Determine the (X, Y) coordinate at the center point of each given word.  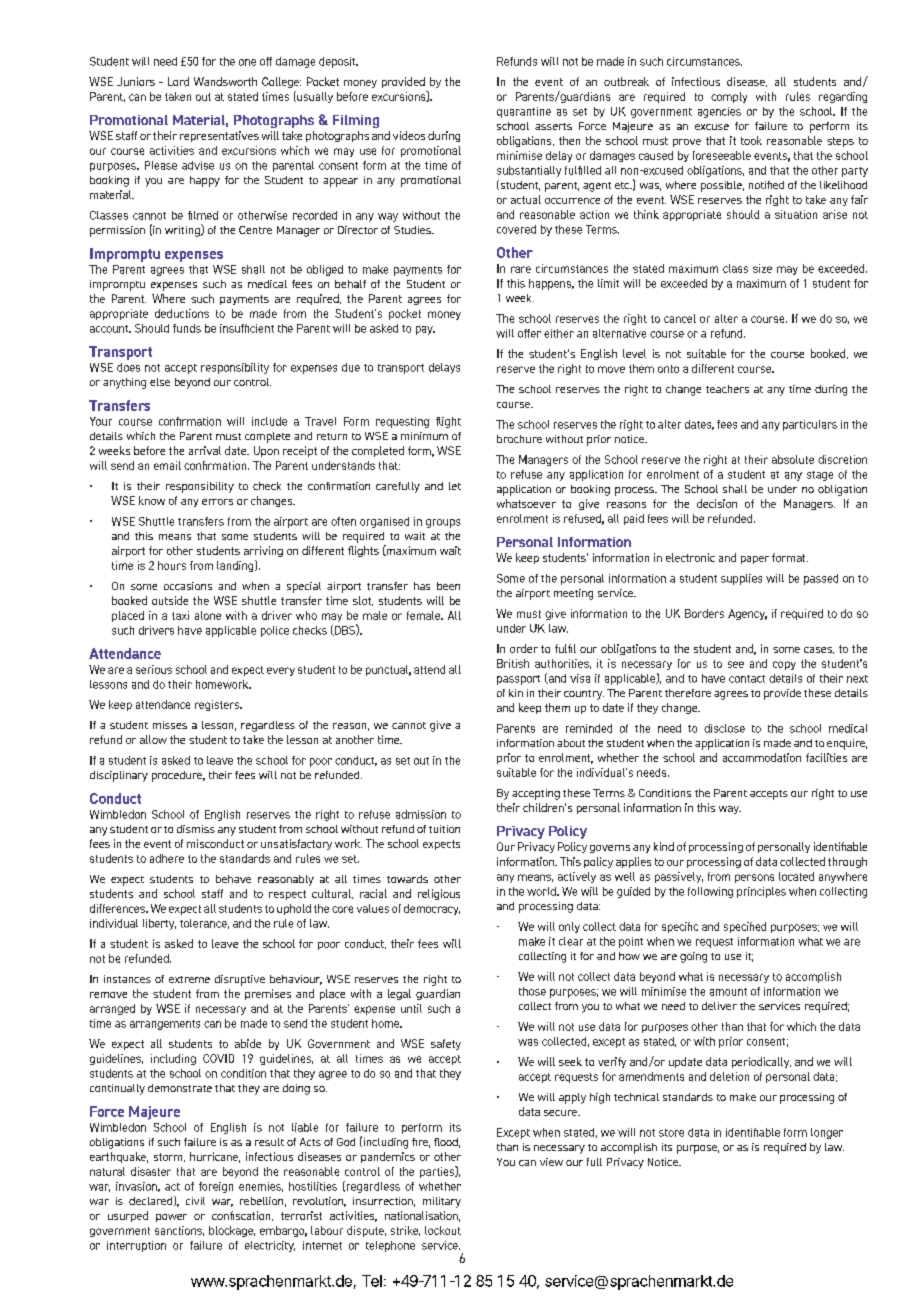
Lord (178, 81)
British (513, 663)
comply (729, 97)
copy (784, 665)
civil (195, 1201)
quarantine (524, 112)
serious (154, 669)
